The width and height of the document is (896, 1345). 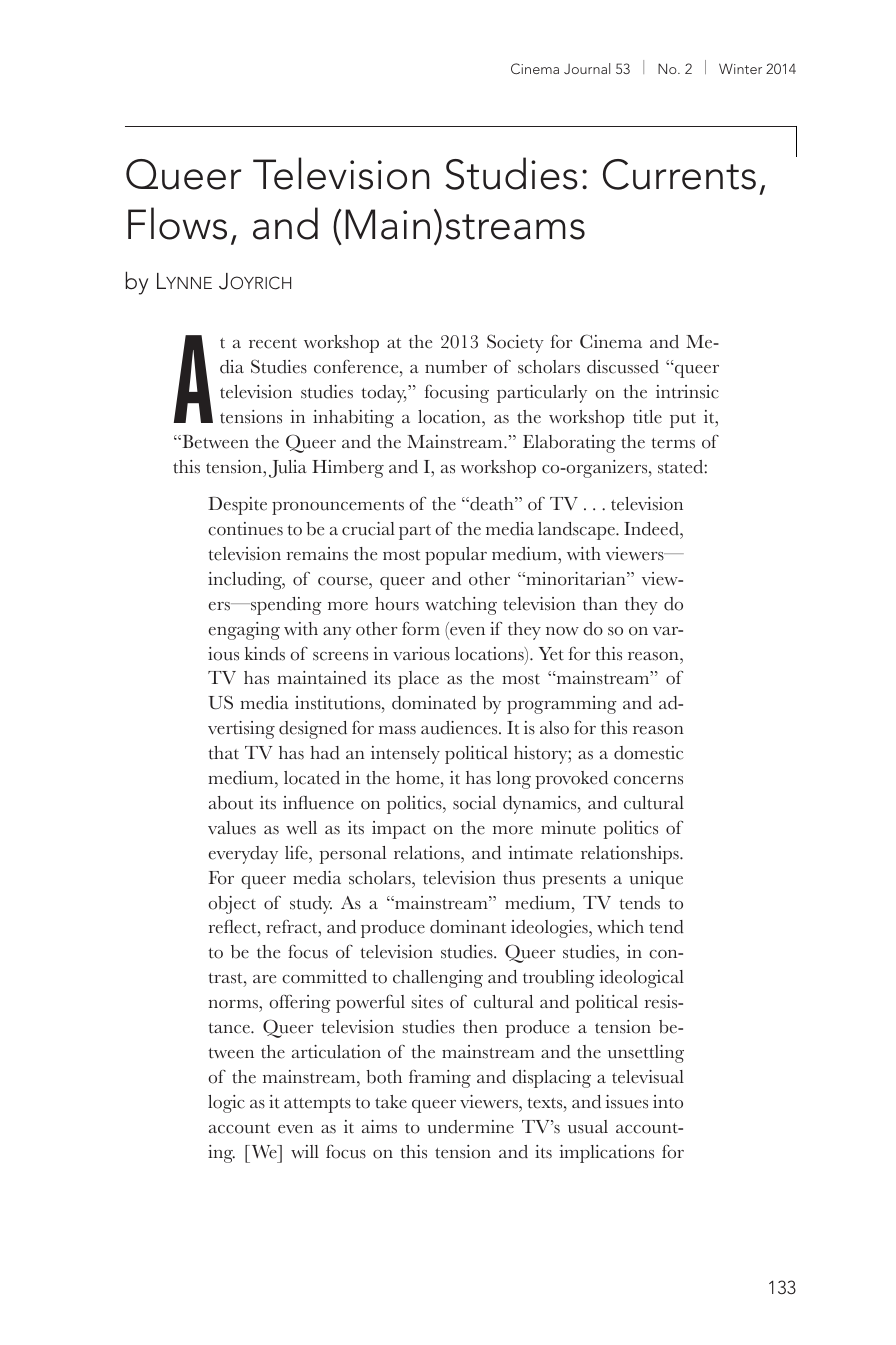 What do you see at coordinates (668, 1102) in the document?
I see `into` at bounding box center [668, 1102].
